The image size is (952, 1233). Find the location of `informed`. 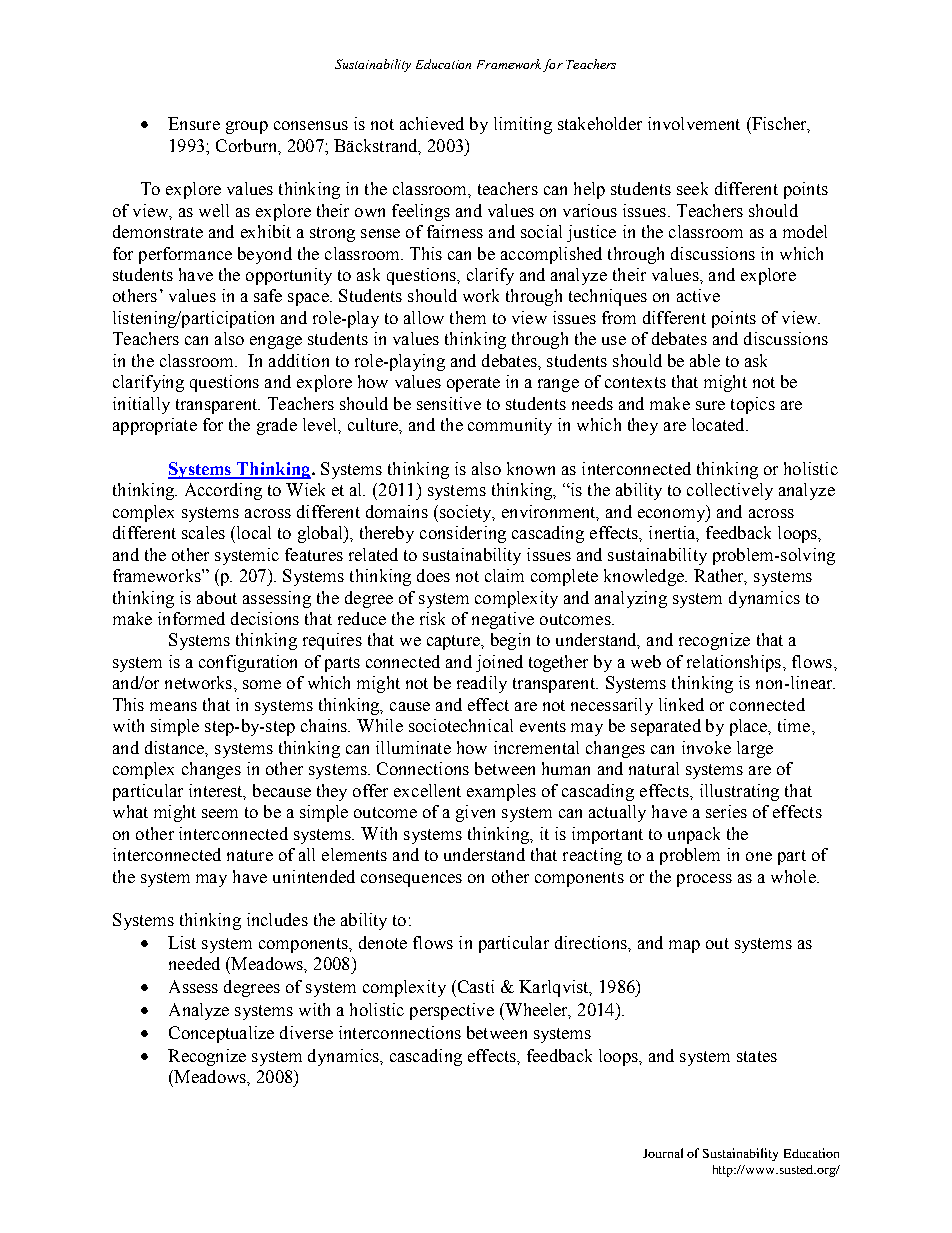

informed is located at coordinates (191, 618).
